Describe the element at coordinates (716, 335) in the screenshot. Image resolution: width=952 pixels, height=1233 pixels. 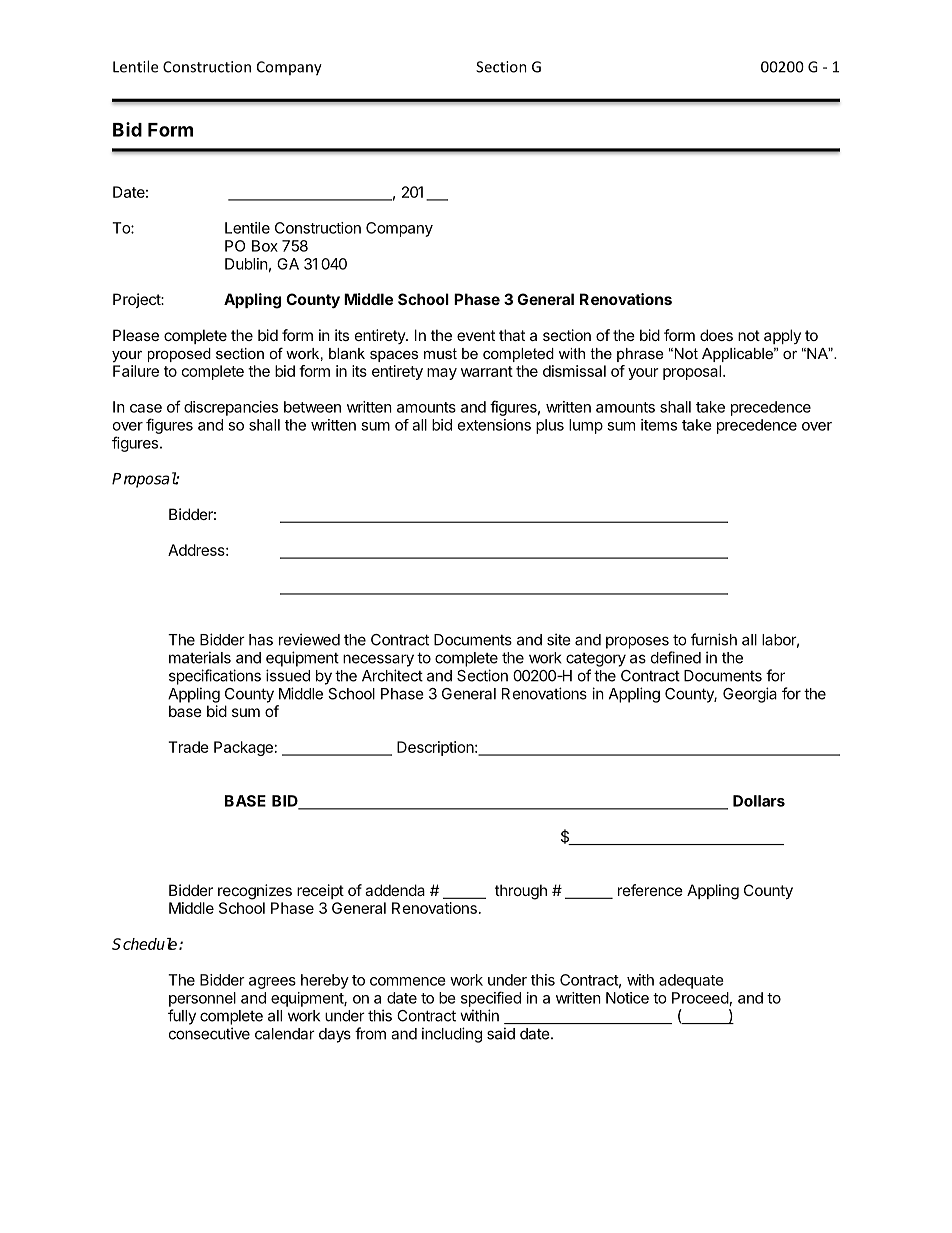
I see `does` at that location.
